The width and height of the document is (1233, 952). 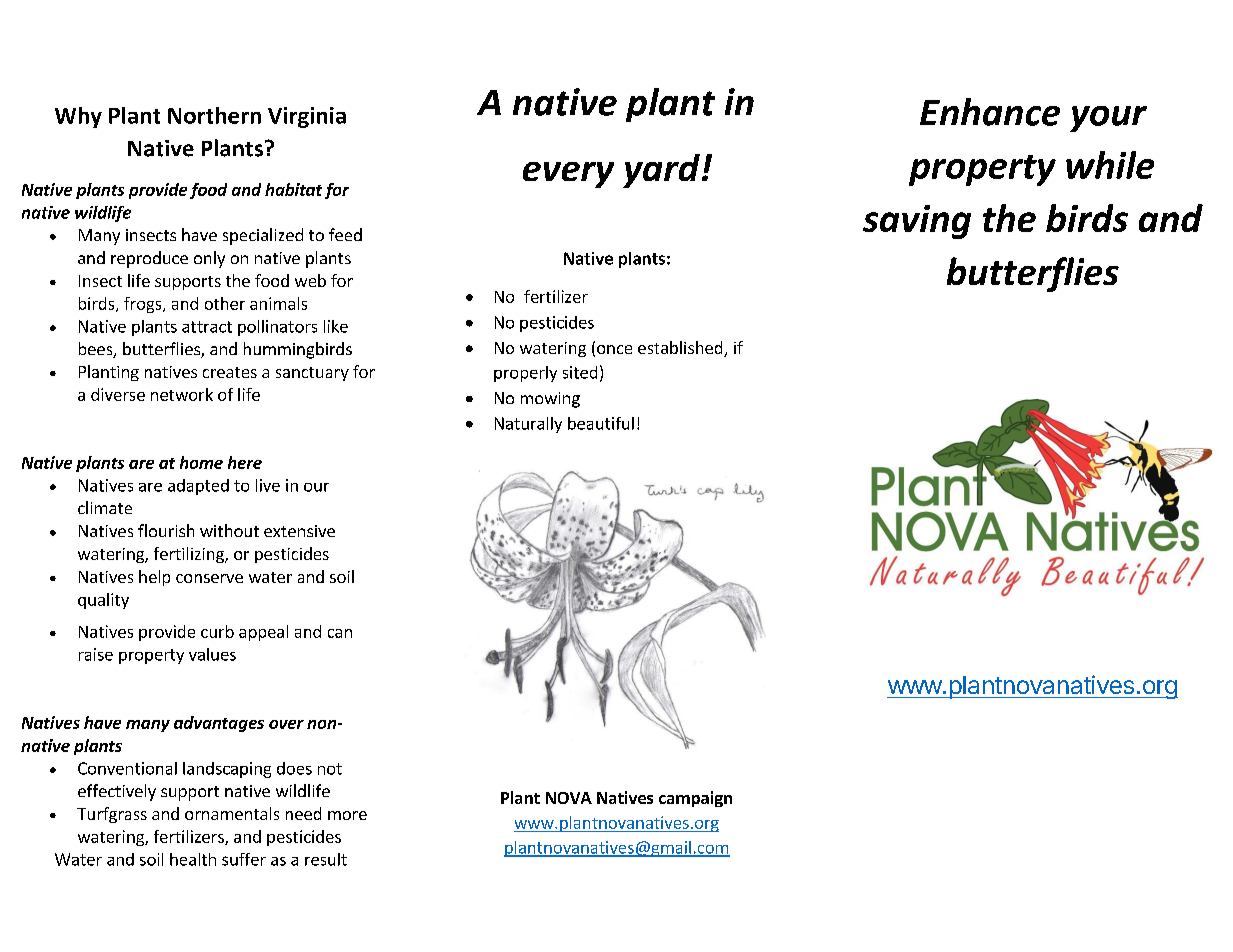 I want to click on more, so click(x=347, y=815).
